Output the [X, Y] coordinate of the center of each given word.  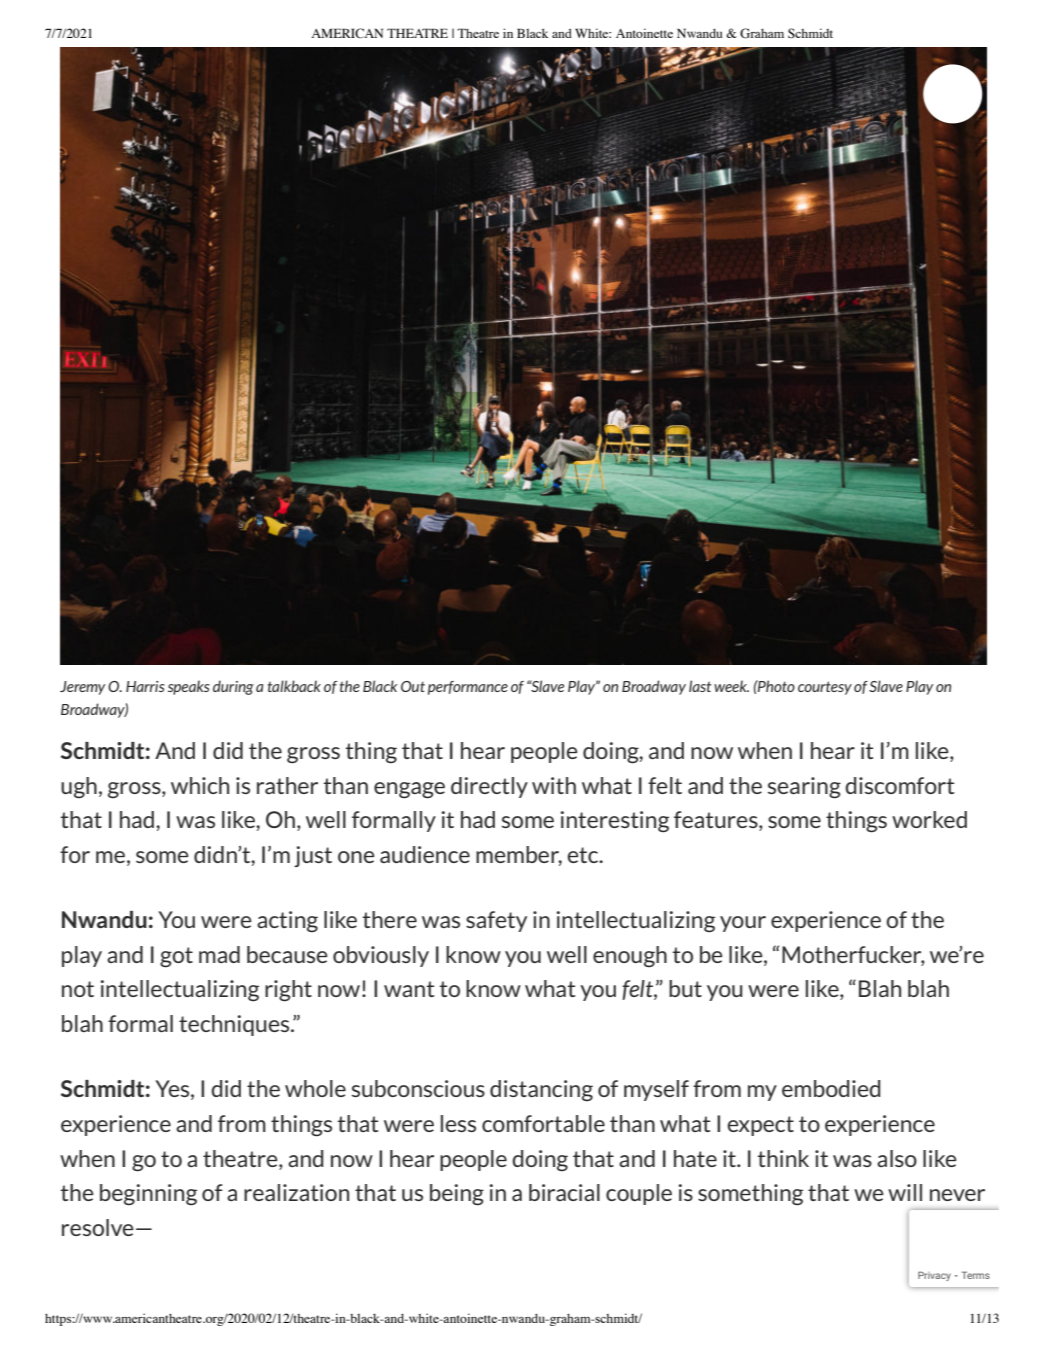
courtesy [825, 688]
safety [496, 921]
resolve [98, 1227]
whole [315, 1088]
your [743, 924]
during [233, 687]
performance [468, 688]
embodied [831, 1088]
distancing [541, 1090]
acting [287, 921]
